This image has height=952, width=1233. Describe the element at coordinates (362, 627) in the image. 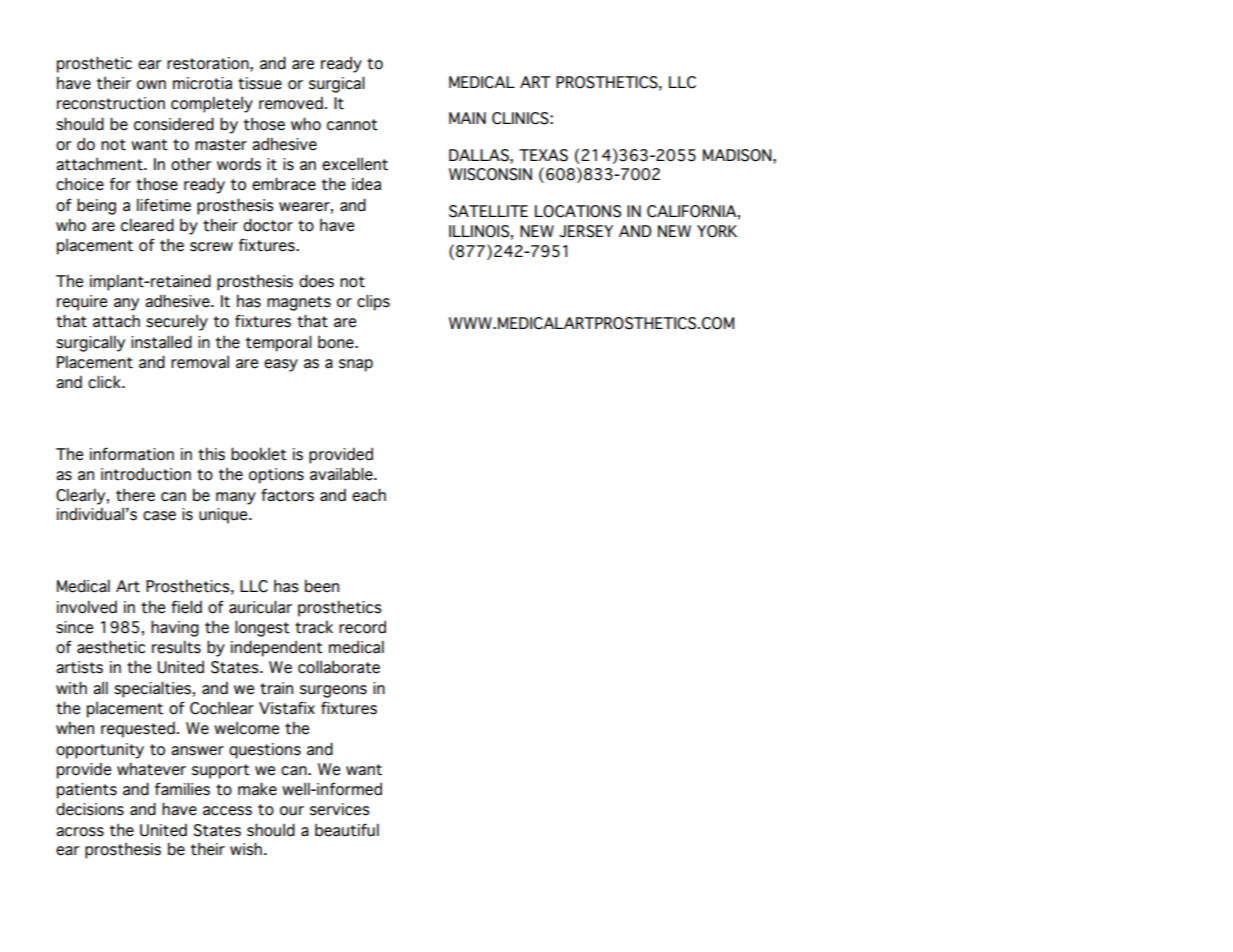

I see `record` at that location.
